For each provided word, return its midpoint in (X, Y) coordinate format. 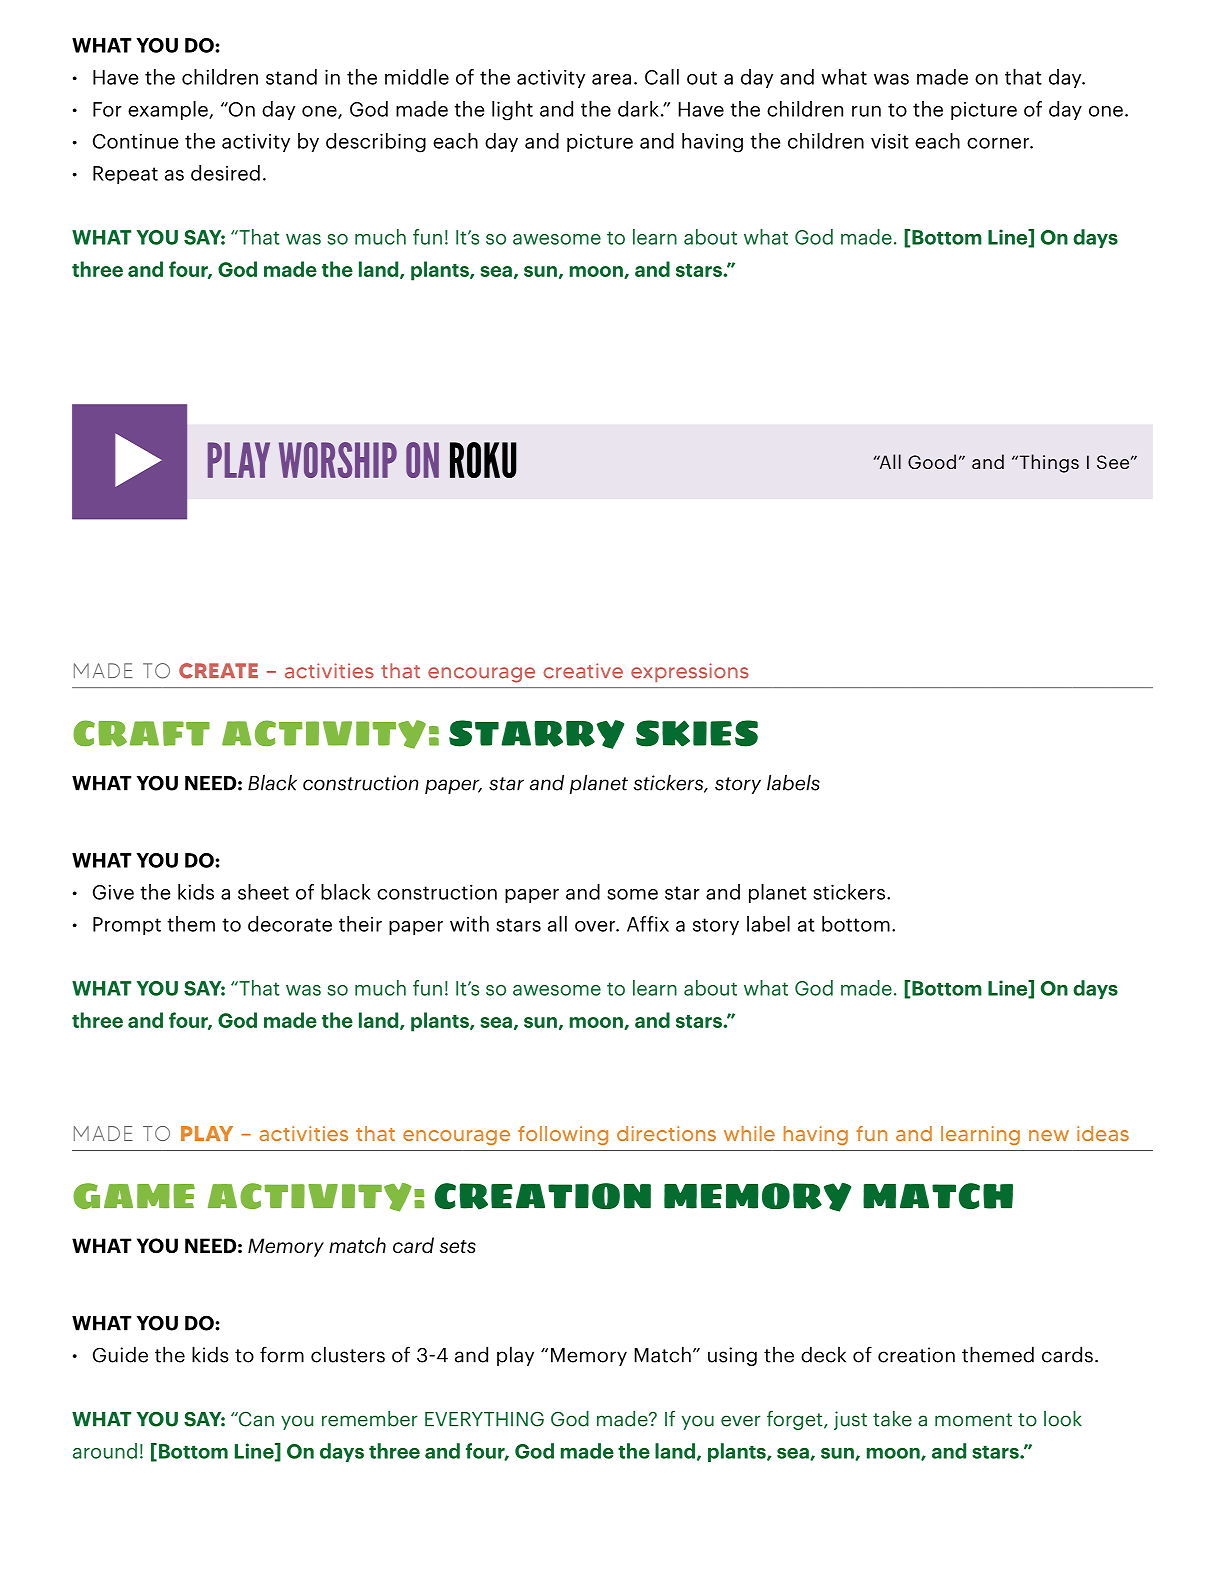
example (169, 110)
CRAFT (141, 733)
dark (638, 109)
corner (999, 143)
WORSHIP (338, 460)
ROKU (483, 460)
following (563, 1135)
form (282, 1354)
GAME (134, 1196)
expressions (690, 672)
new (1049, 1135)
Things (1048, 463)
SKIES (697, 733)
